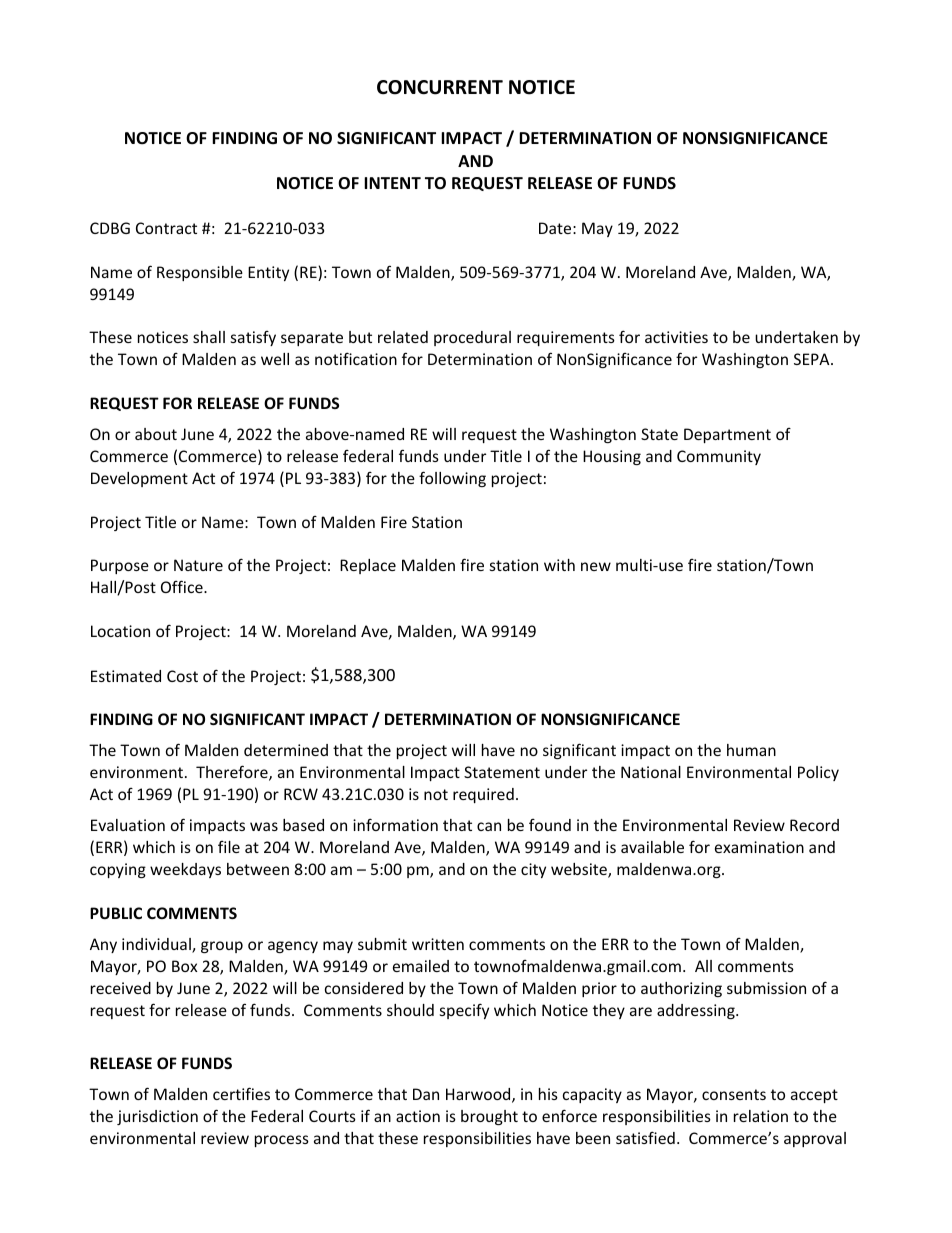 Image resolution: width=952 pixels, height=1233 pixels. Describe the element at coordinates (734, 1094) in the screenshot. I see `consents` at that location.
